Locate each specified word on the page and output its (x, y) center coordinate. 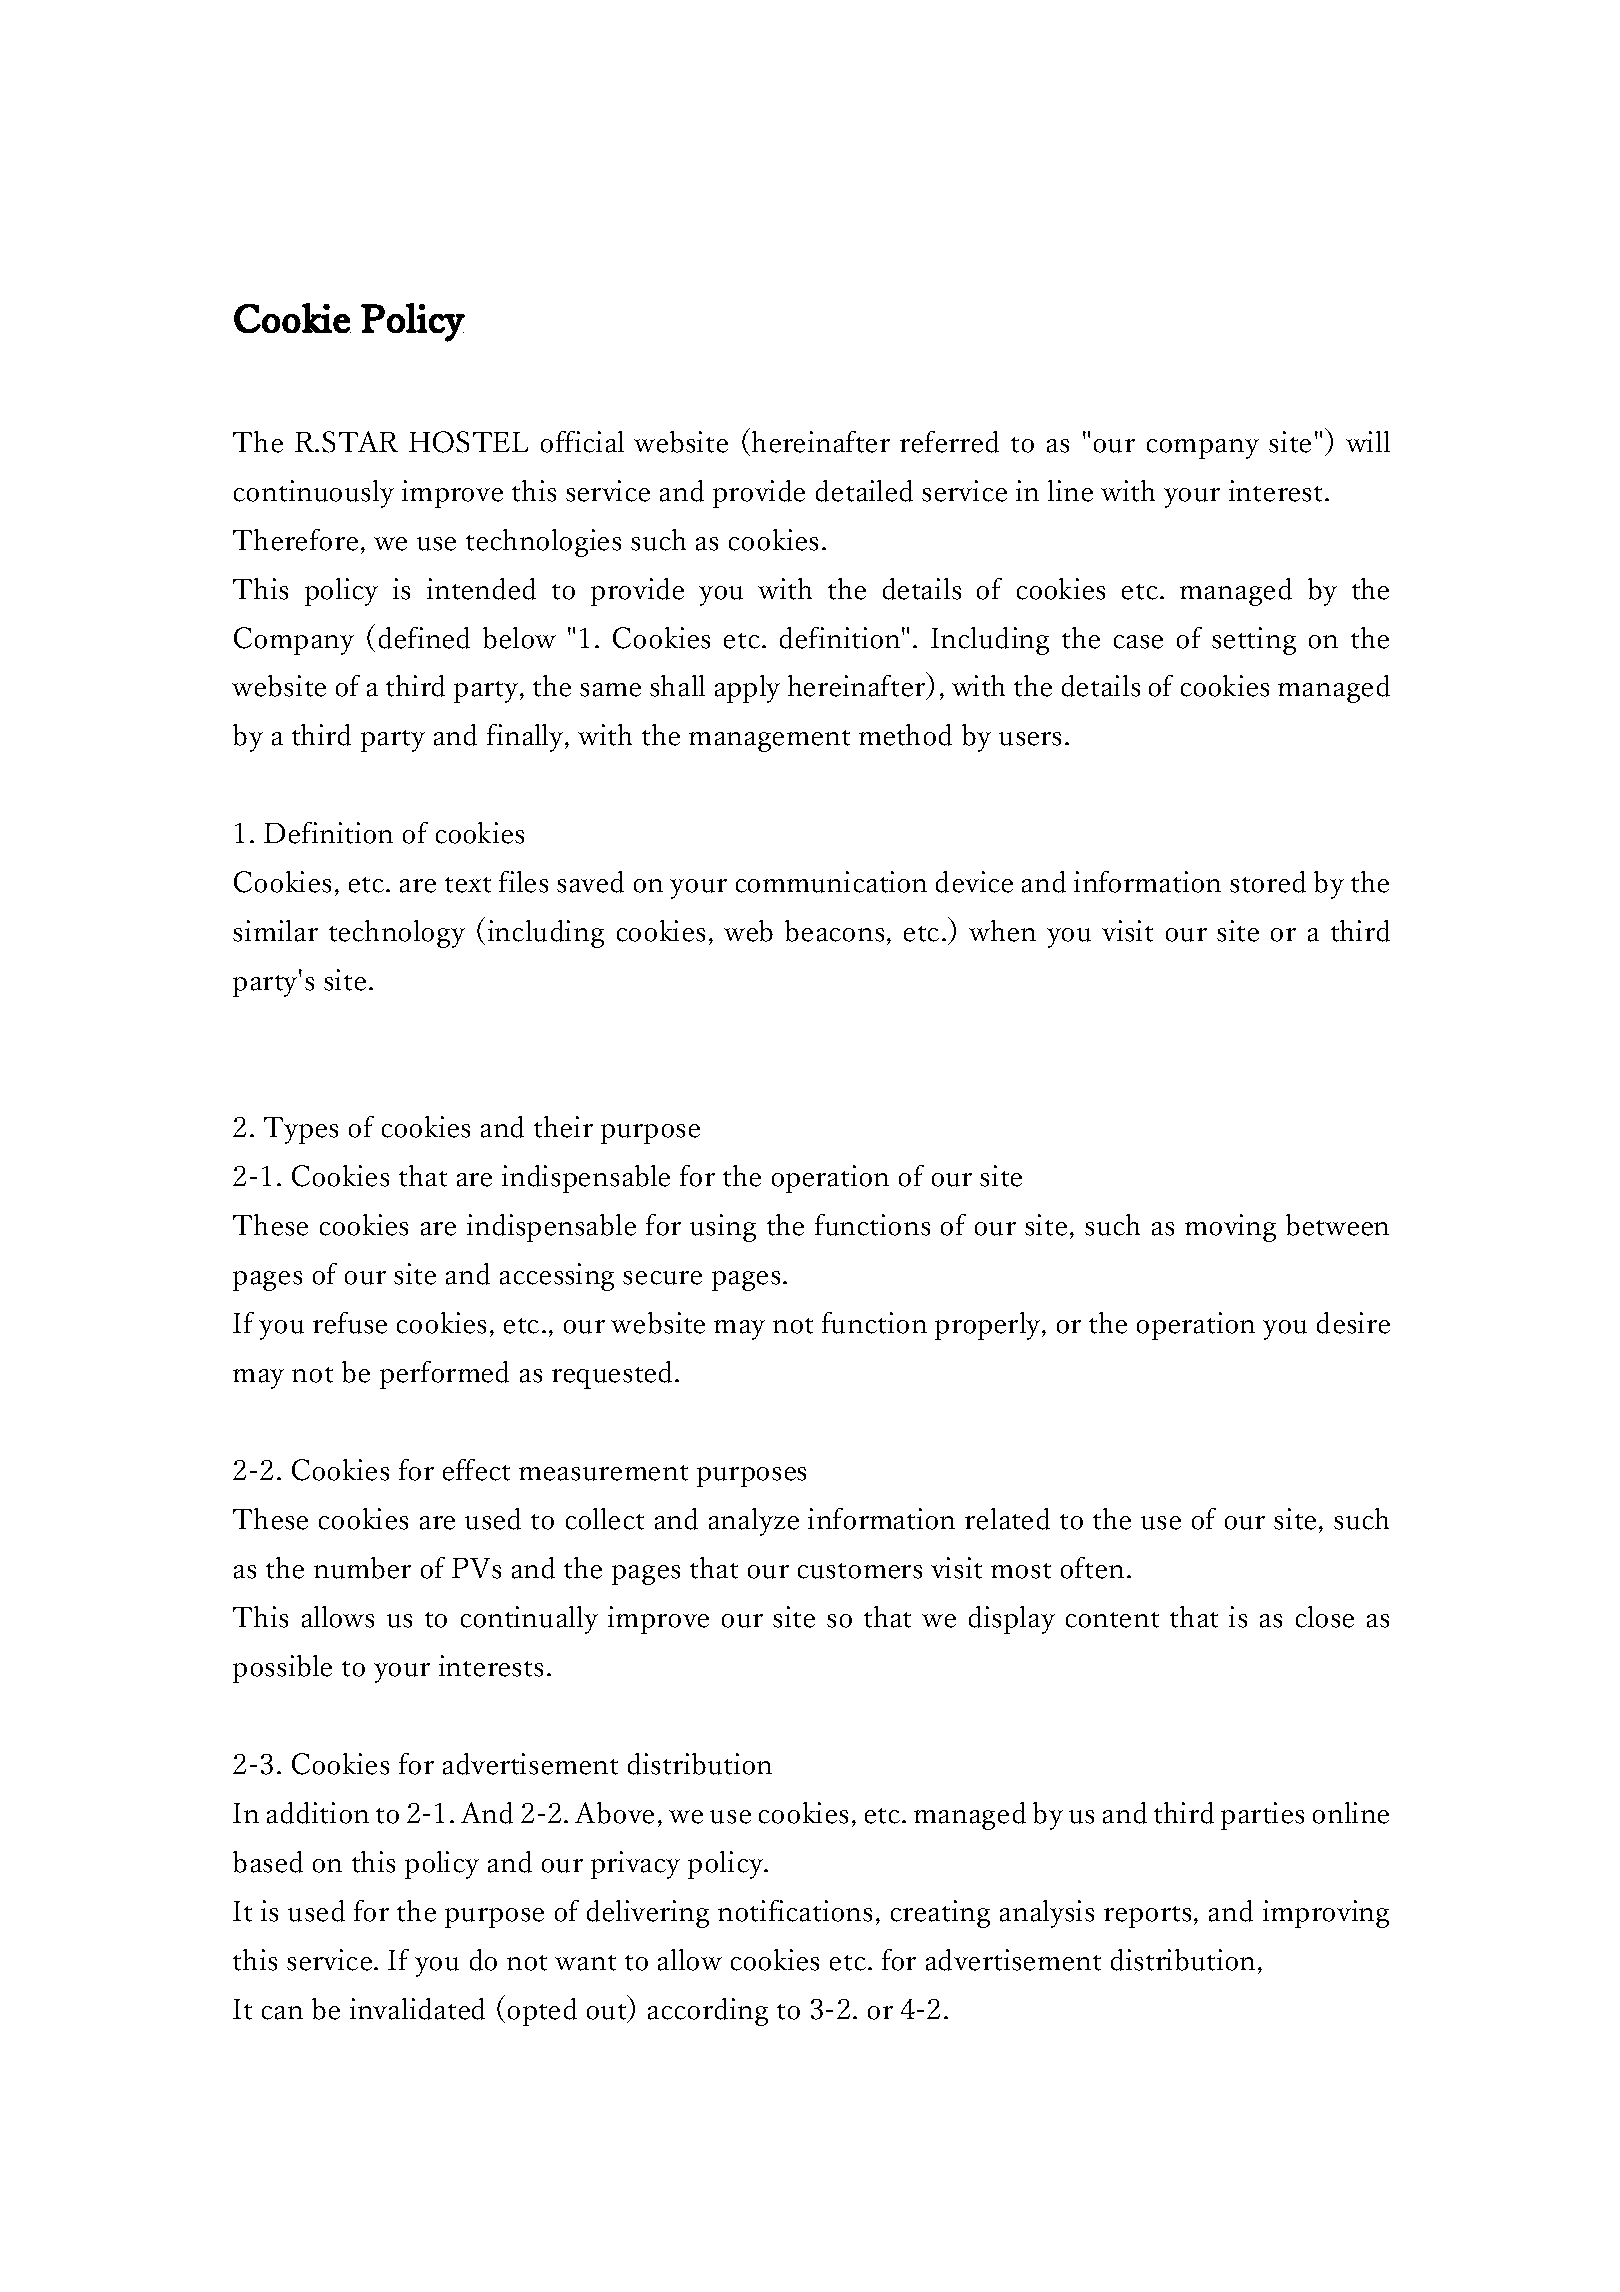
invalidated (417, 2009)
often (1092, 1568)
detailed (864, 491)
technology (397, 934)
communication (831, 882)
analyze (754, 1522)
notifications (795, 1911)
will (1368, 441)
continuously (314, 494)
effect (476, 1470)
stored (1268, 882)
